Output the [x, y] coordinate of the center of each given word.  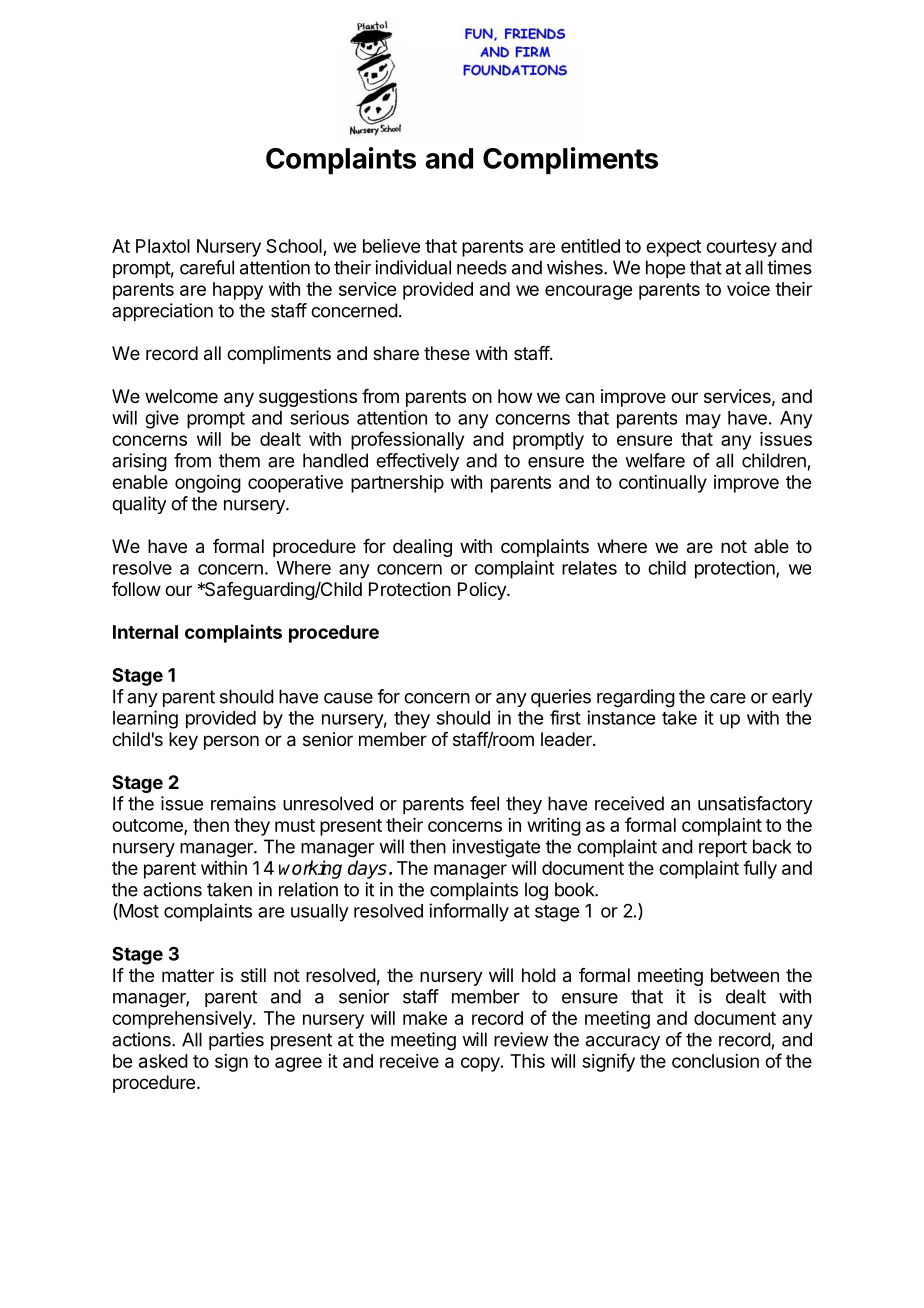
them [239, 460]
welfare [655, 460]
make [425, 1018]
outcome [148, 827]
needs [482, 267]
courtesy [741, 248]
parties [236, 1041]
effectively [417, 462]
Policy [483, 591]
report [723, 848]
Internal [145, 632]
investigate [496, 848]
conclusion [715, 1061]
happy [238, 291]
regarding [636, 698]
